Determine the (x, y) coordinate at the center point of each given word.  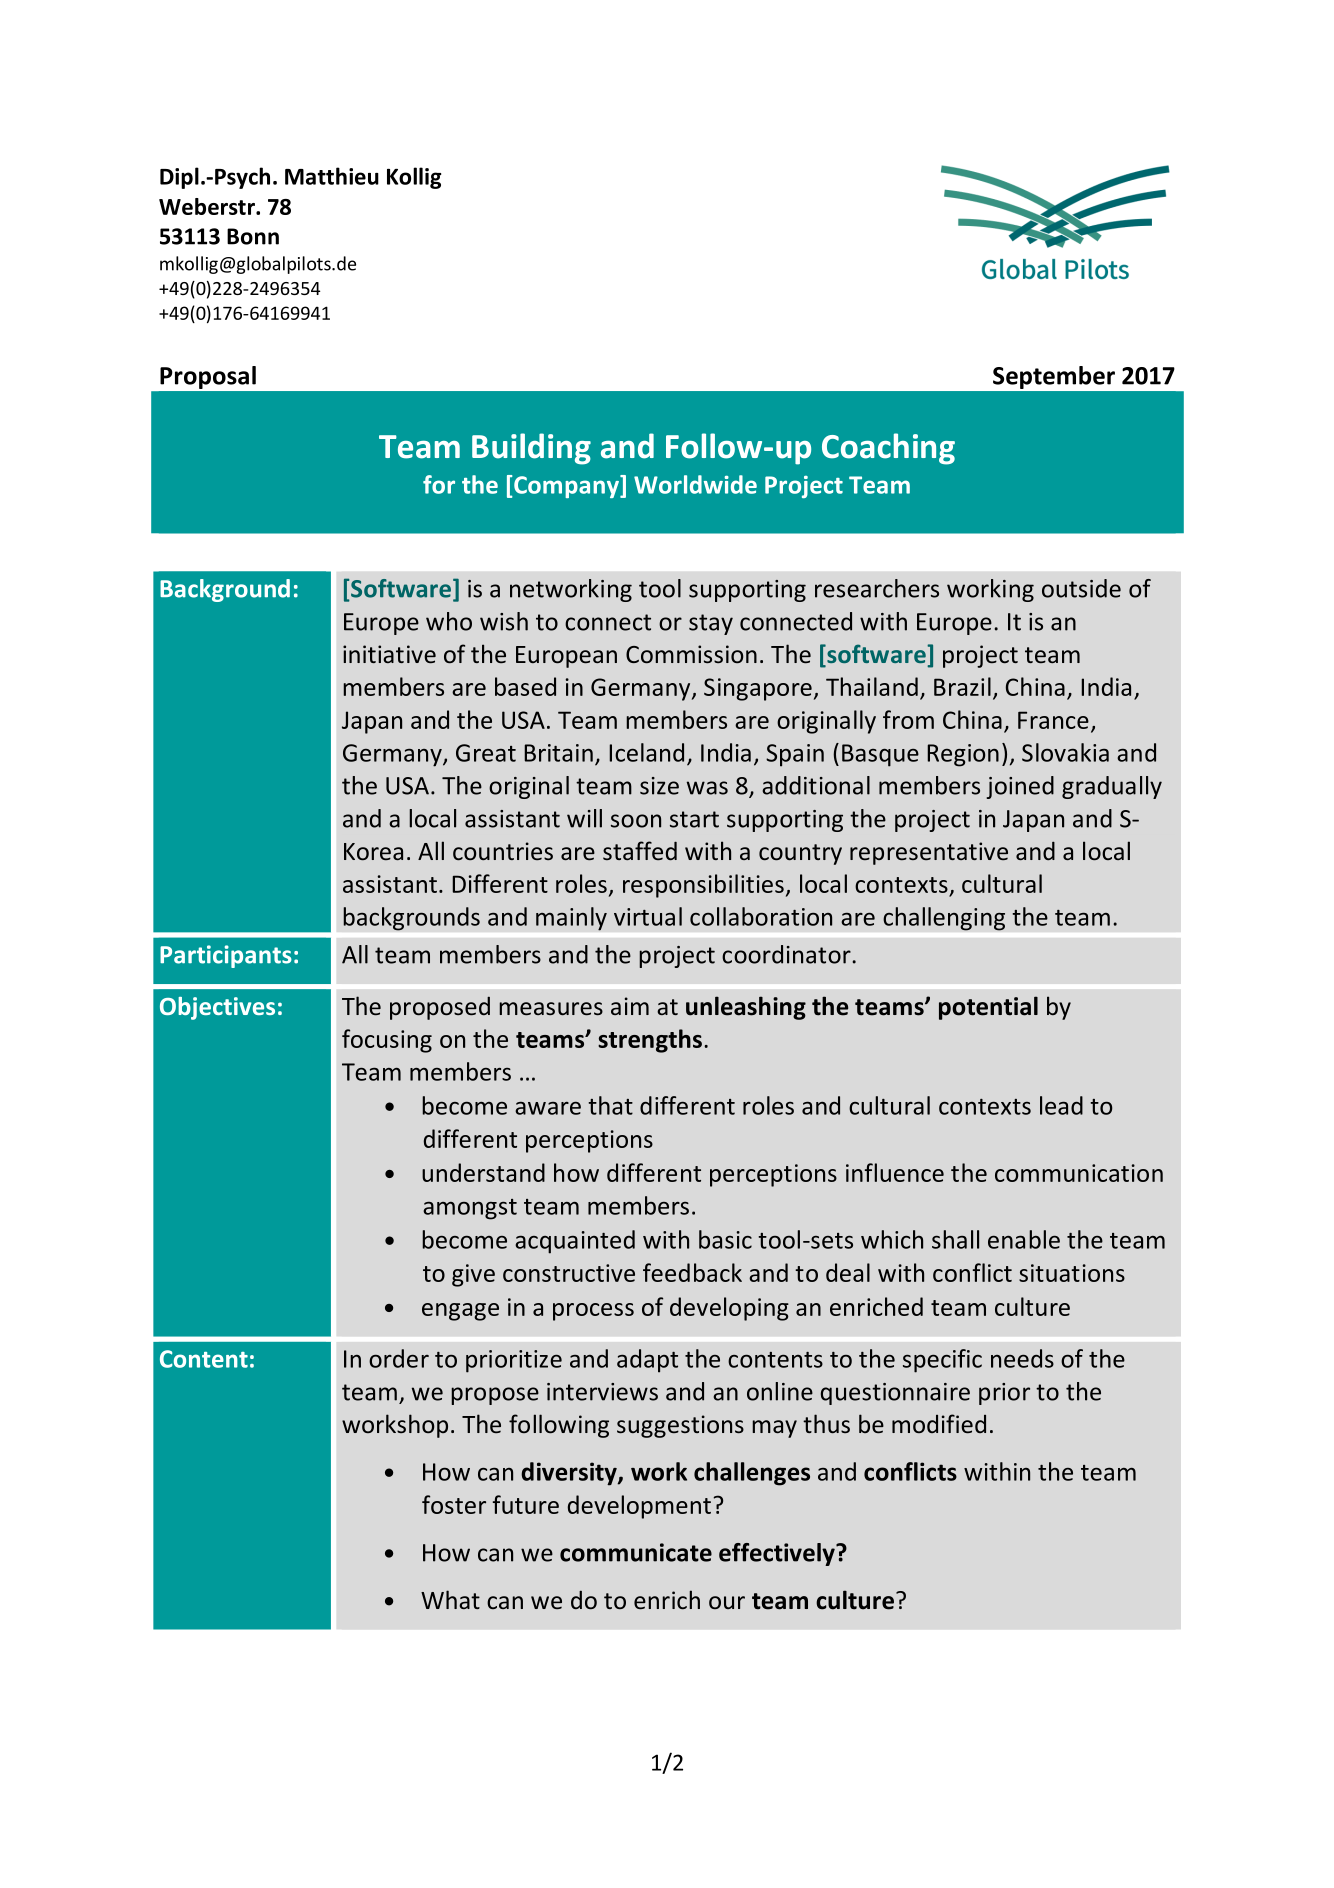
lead (1061, 1105)
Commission (691, 654)
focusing (387, 1041)
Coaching (888, 449)
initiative (389, 654)
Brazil (962, 686)
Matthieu (332, 176)
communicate (636, 1552)
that (610, 1105)
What (450, 1599)
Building (531, 449)
